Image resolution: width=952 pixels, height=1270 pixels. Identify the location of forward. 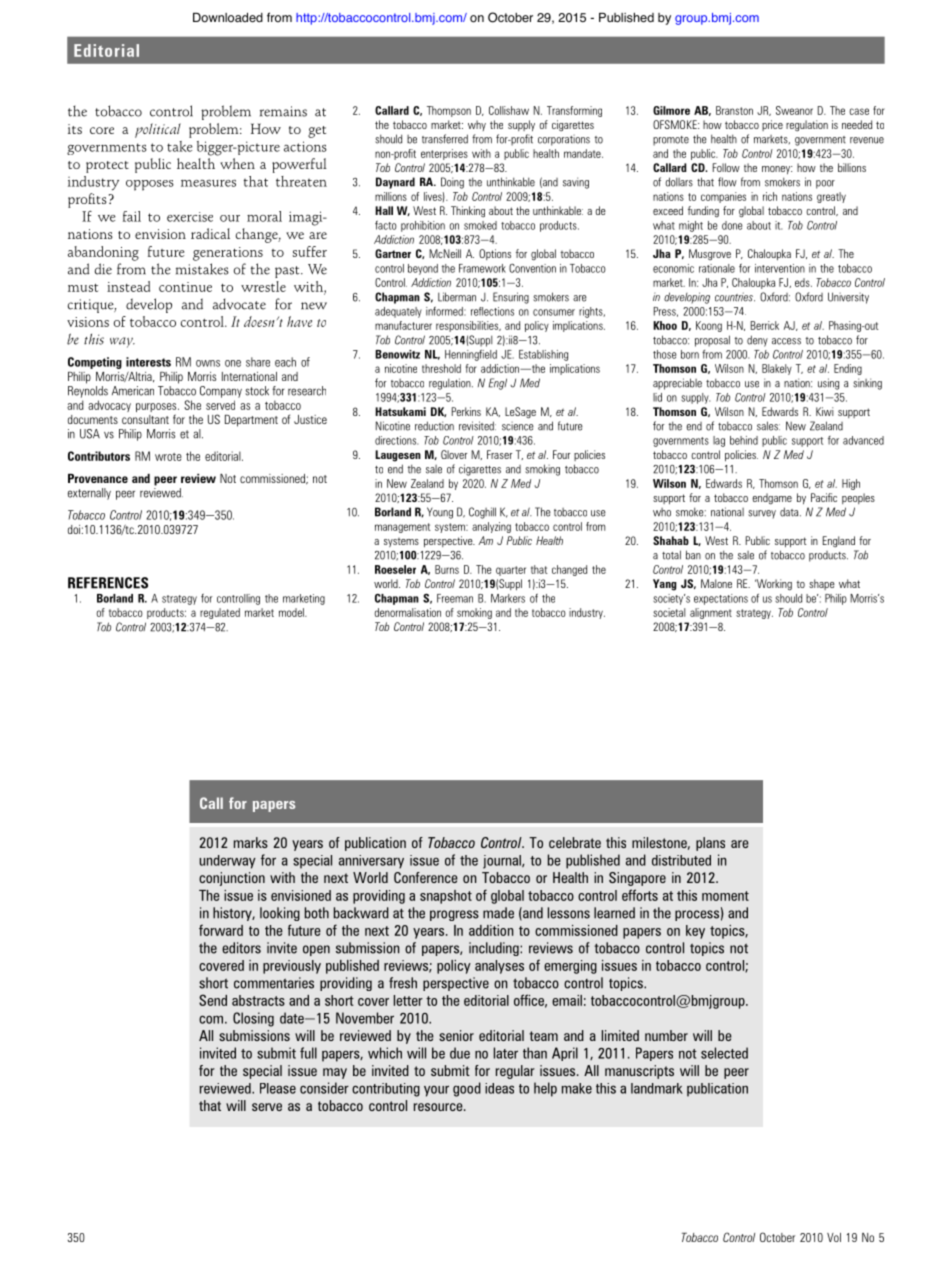
(221, 930).
